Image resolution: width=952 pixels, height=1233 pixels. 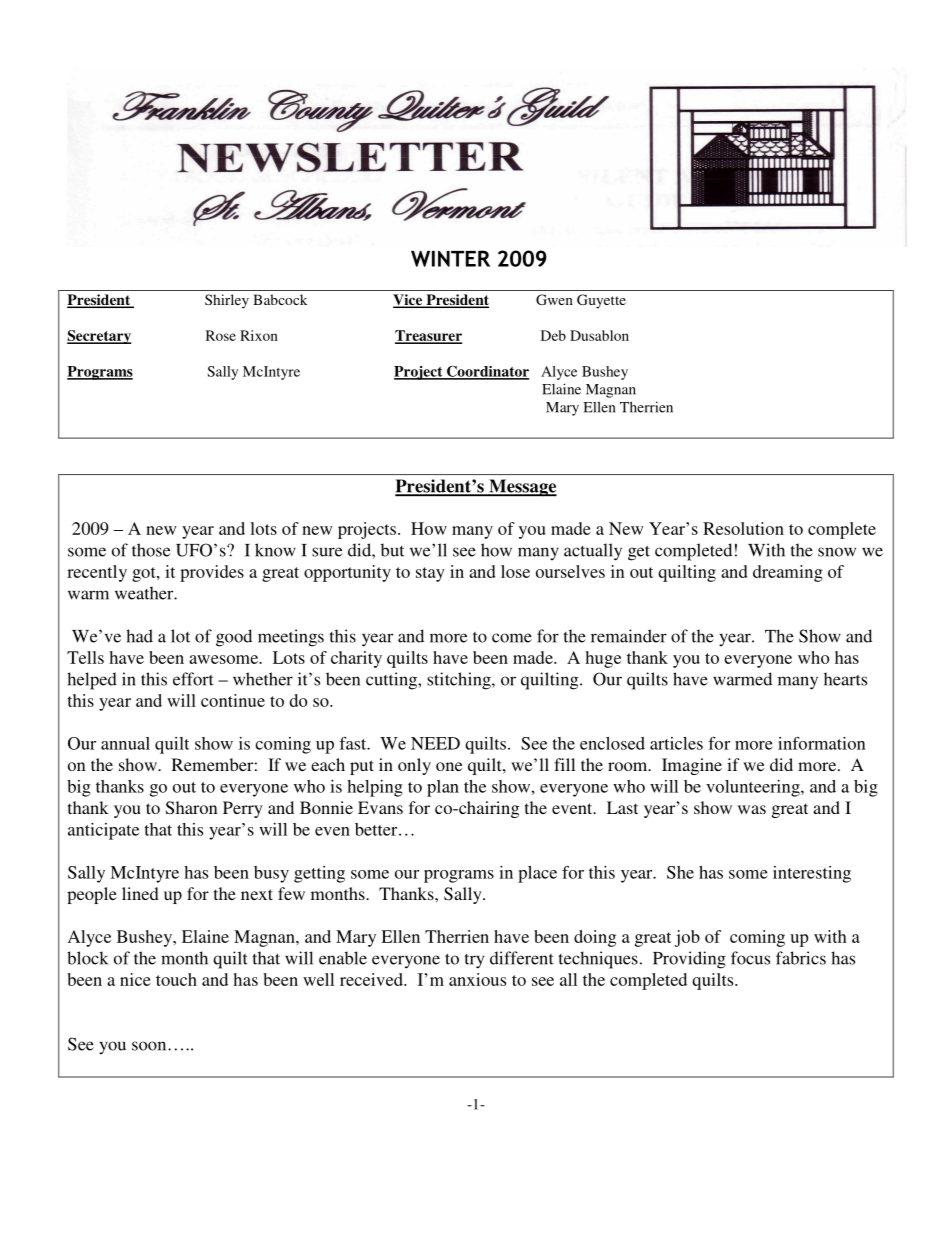 What do you see at coordinates (409, 301) in the screenshot?
I see `Vice` at bounding box center [409, 301].
